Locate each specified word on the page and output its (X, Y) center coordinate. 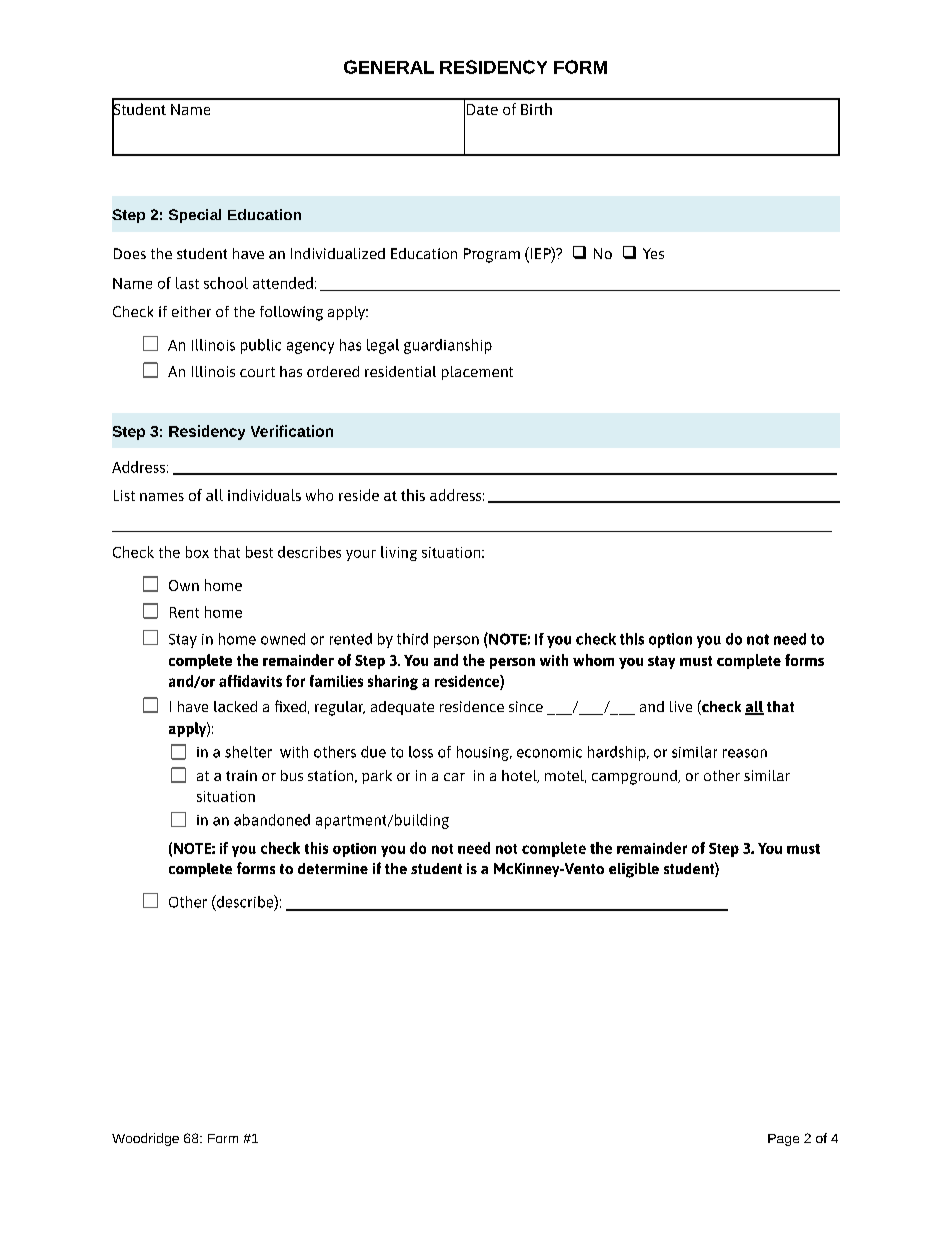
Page (783, 1140)
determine (333, 868)
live (681, 706)
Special (195, 216)
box (197, 552)
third (412, 639)
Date (482, 109)
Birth (536, 109)
